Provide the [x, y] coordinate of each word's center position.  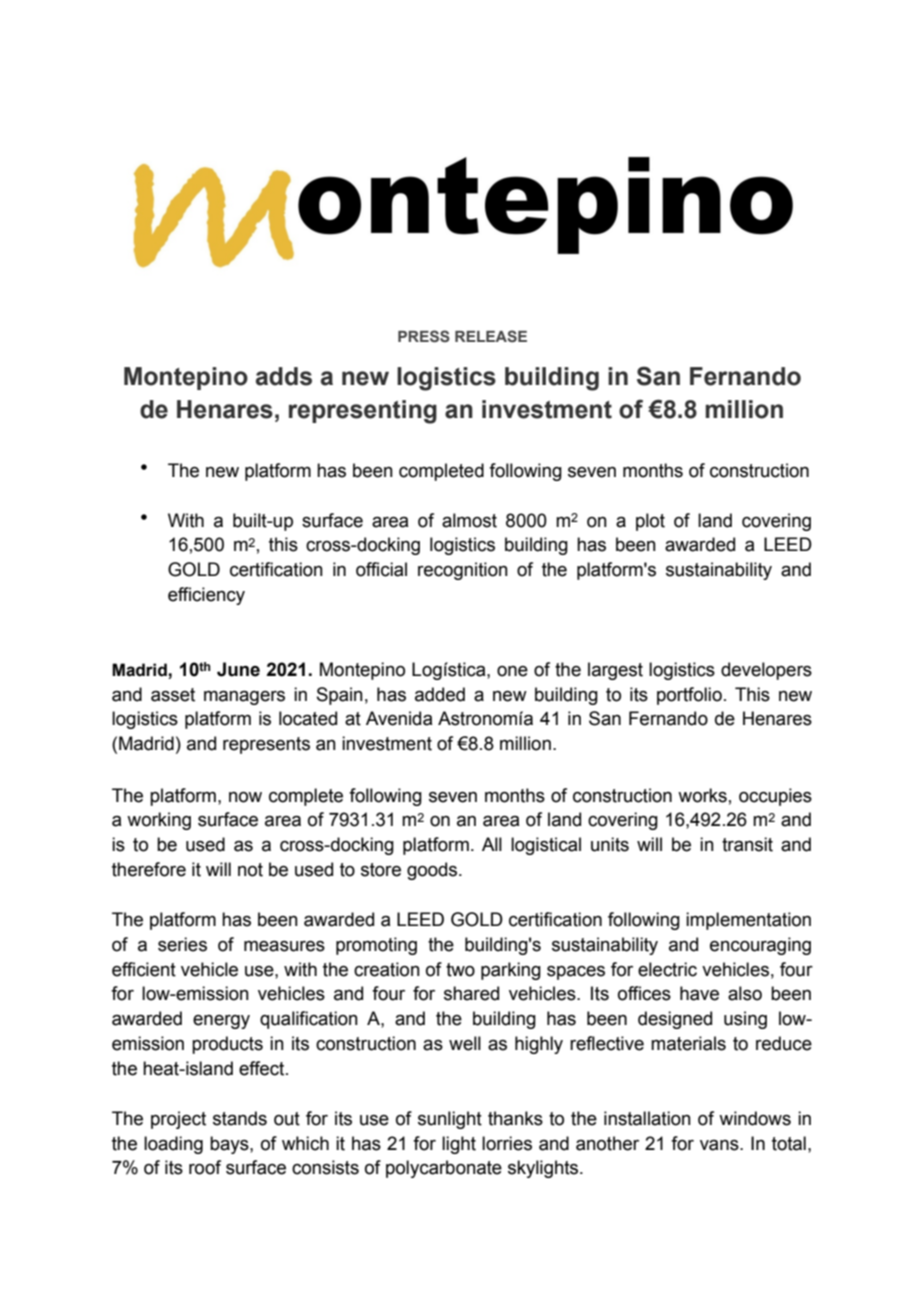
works [702, 795]
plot [650, 522]
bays [230, 1145]
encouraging [760, 946]
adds [284, 376]
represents [266, 745]
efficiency [206, 596]
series [182, 944]
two [460, 970]
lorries [507, 1143]
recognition [463, 571]
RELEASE [491, 336]
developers [766, 671]
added [440, 694]
